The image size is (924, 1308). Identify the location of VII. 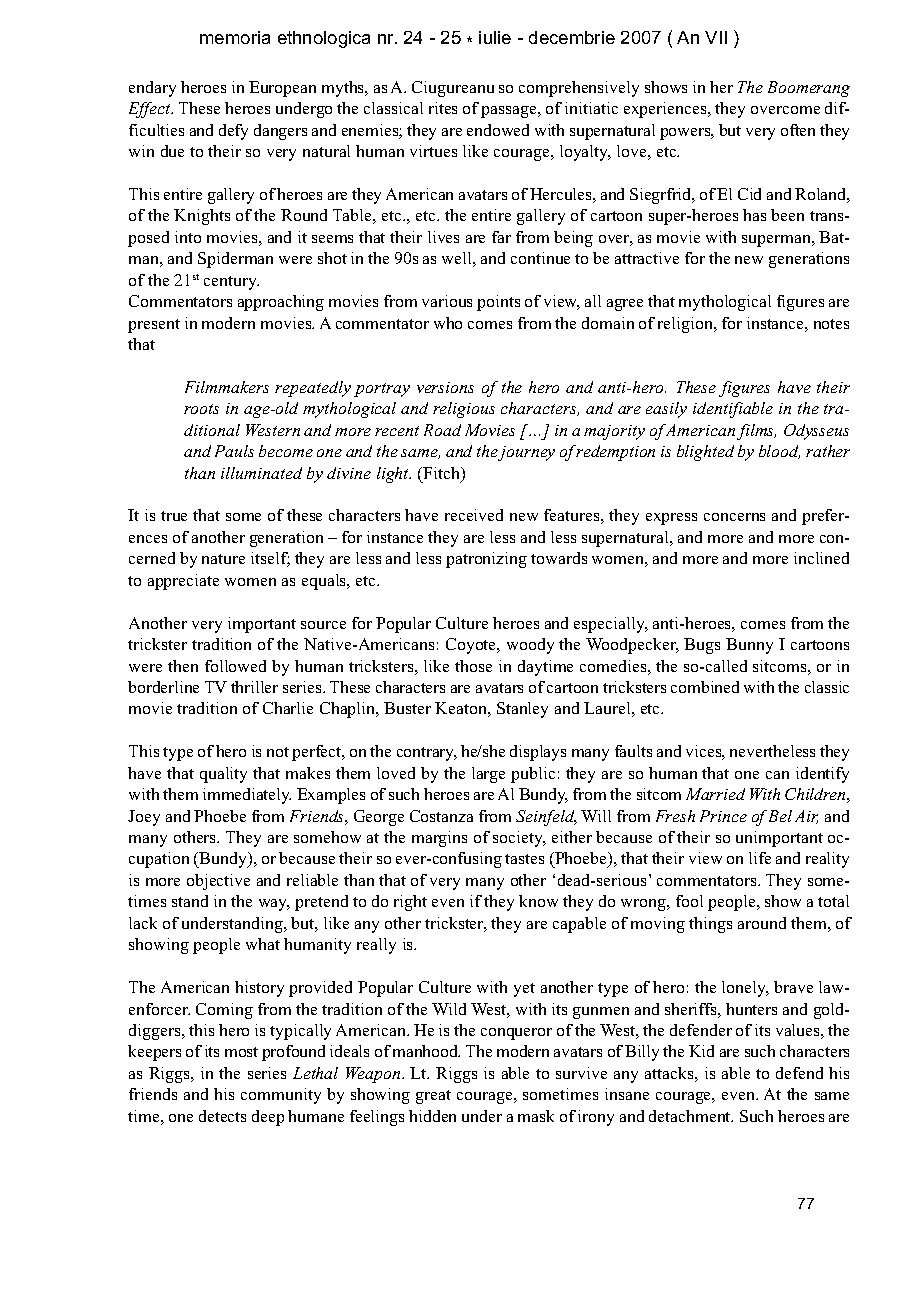
(716, 37).
